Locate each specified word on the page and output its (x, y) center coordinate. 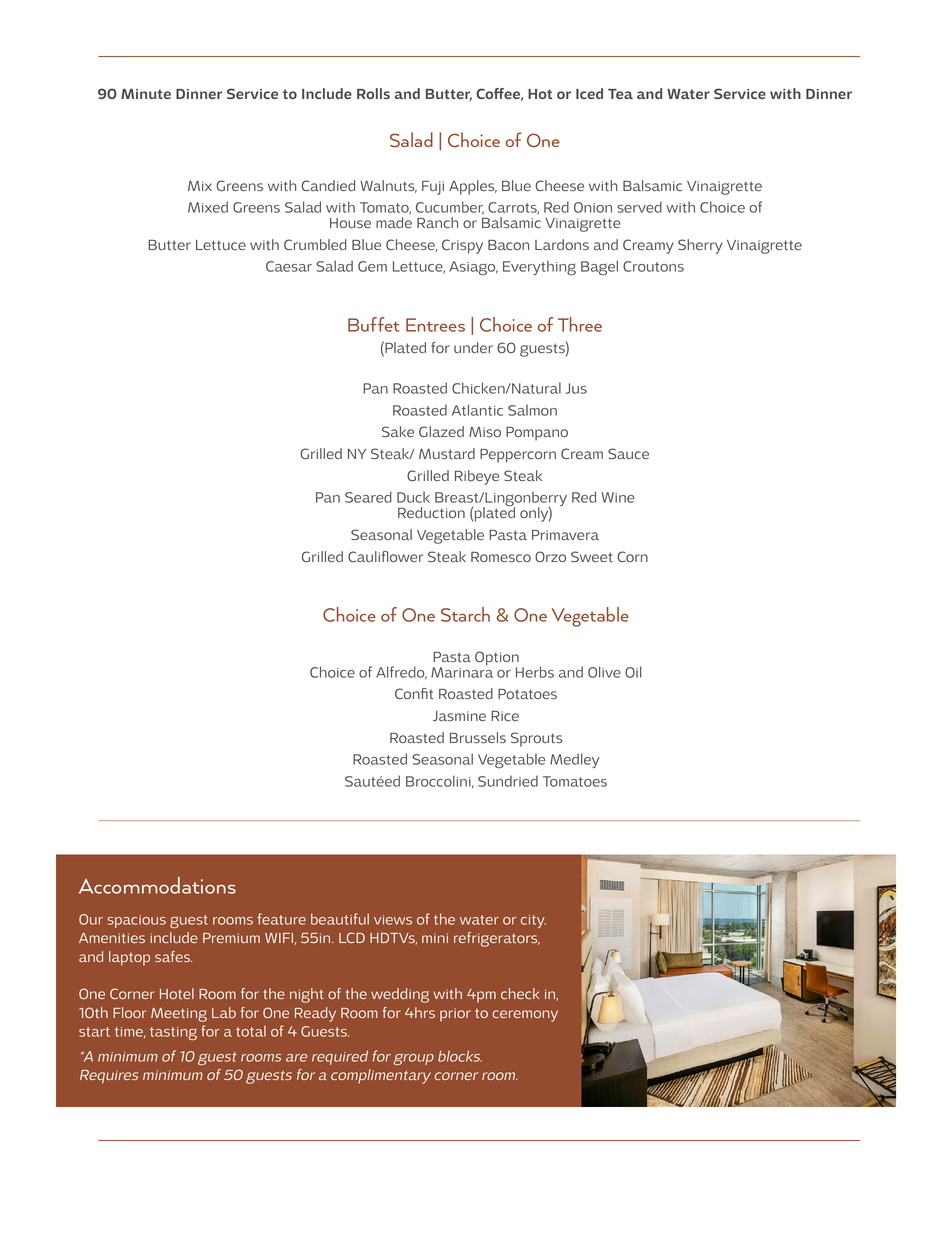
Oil (633, 672)
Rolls (373, 93)
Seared (368, 497)
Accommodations (157, 885)
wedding (400, 995)
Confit (414, 693)
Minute (146, 94)
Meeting (179, 1015)
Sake (398, 431)
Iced (589, 93)
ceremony (525, 1016)
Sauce (628, 453)
